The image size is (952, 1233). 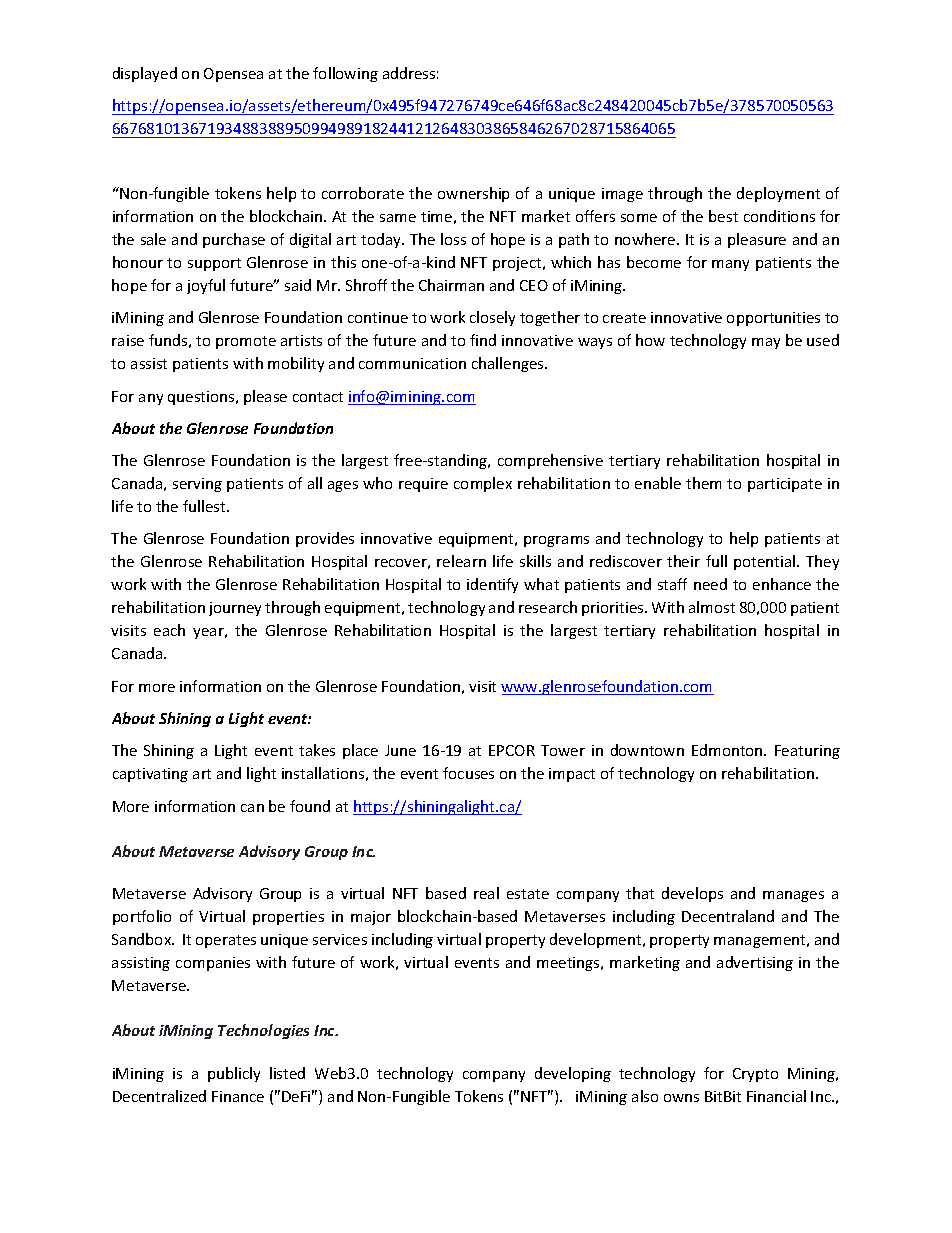 What do you see at coordinates (492, 585) in the page?
I see `identify` at bounding box center [492, 585].
